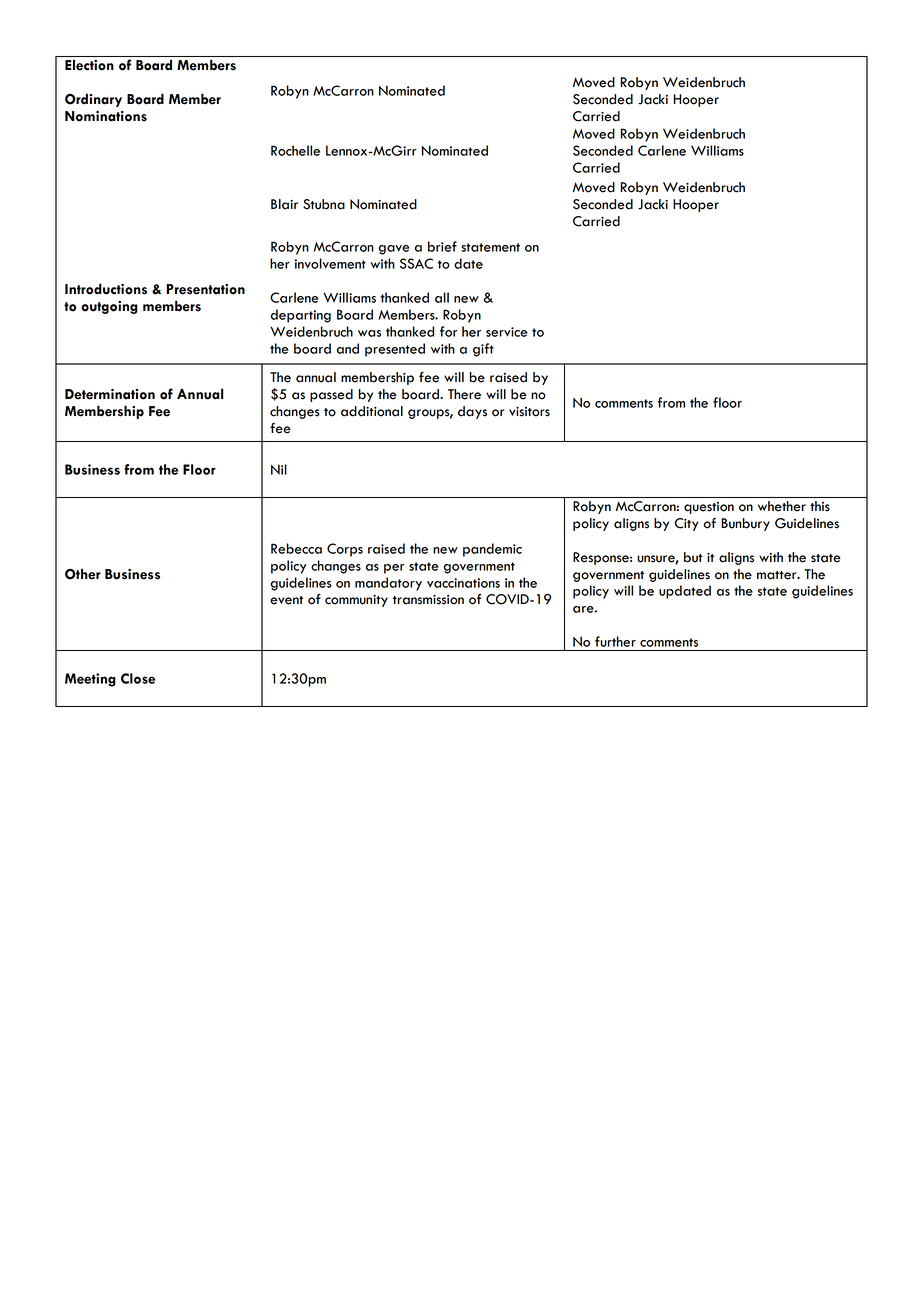 This screenshot has width=924, height=1308. Describe the element at coordinates (138, 678) in the screenshot. I see `Close` at that location.
